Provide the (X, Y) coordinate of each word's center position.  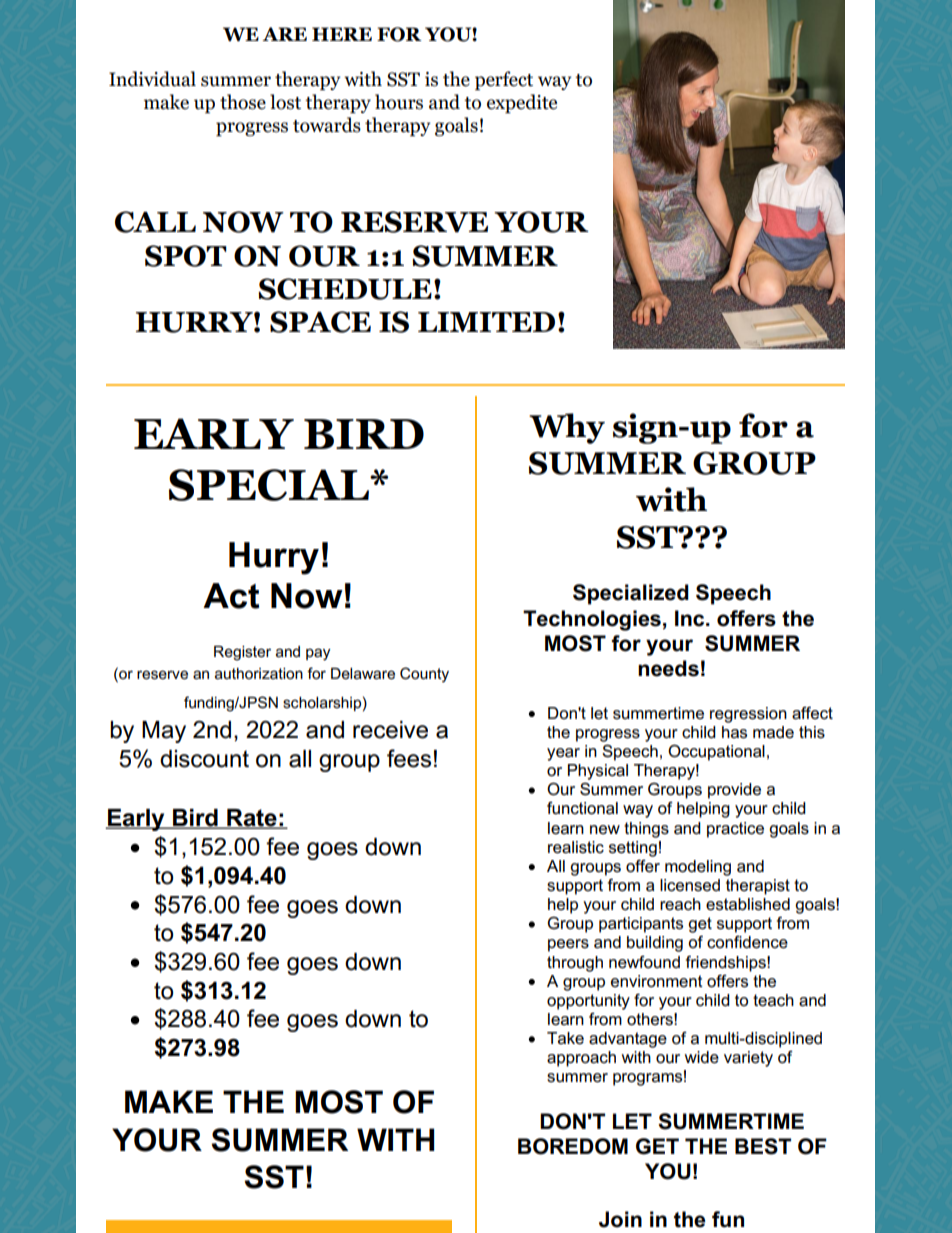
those (243, 102)
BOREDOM (573, 1146)
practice (735, 830)
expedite (522, 103)
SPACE (320, 322)
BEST (763, 1146)
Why (567, 428)
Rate (252, 819)
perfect (504, 80)
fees (409, 758)
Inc (691, 618)
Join (620, 1219)
